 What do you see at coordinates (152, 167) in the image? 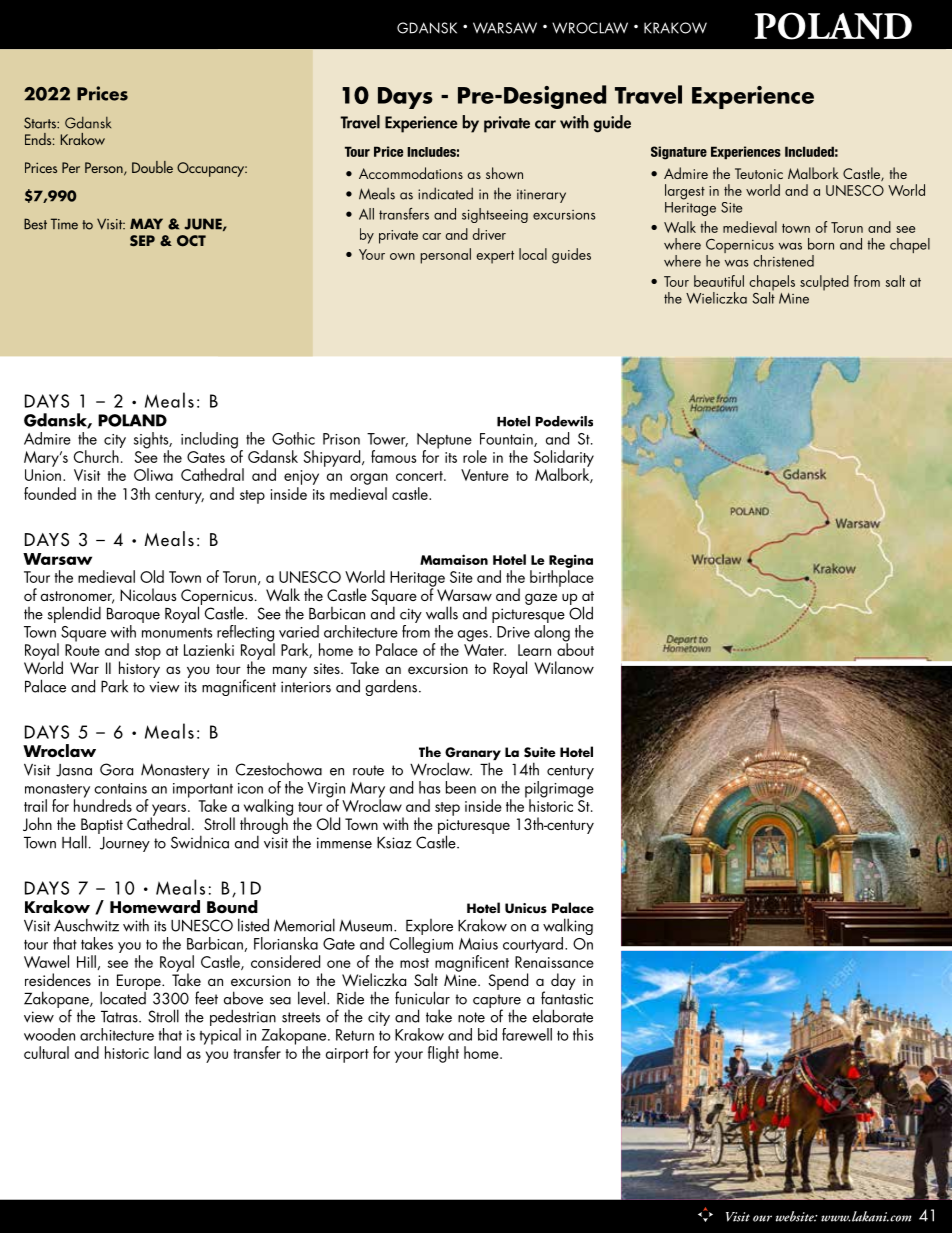
I see `Double` at bounding box center [152, 167].
